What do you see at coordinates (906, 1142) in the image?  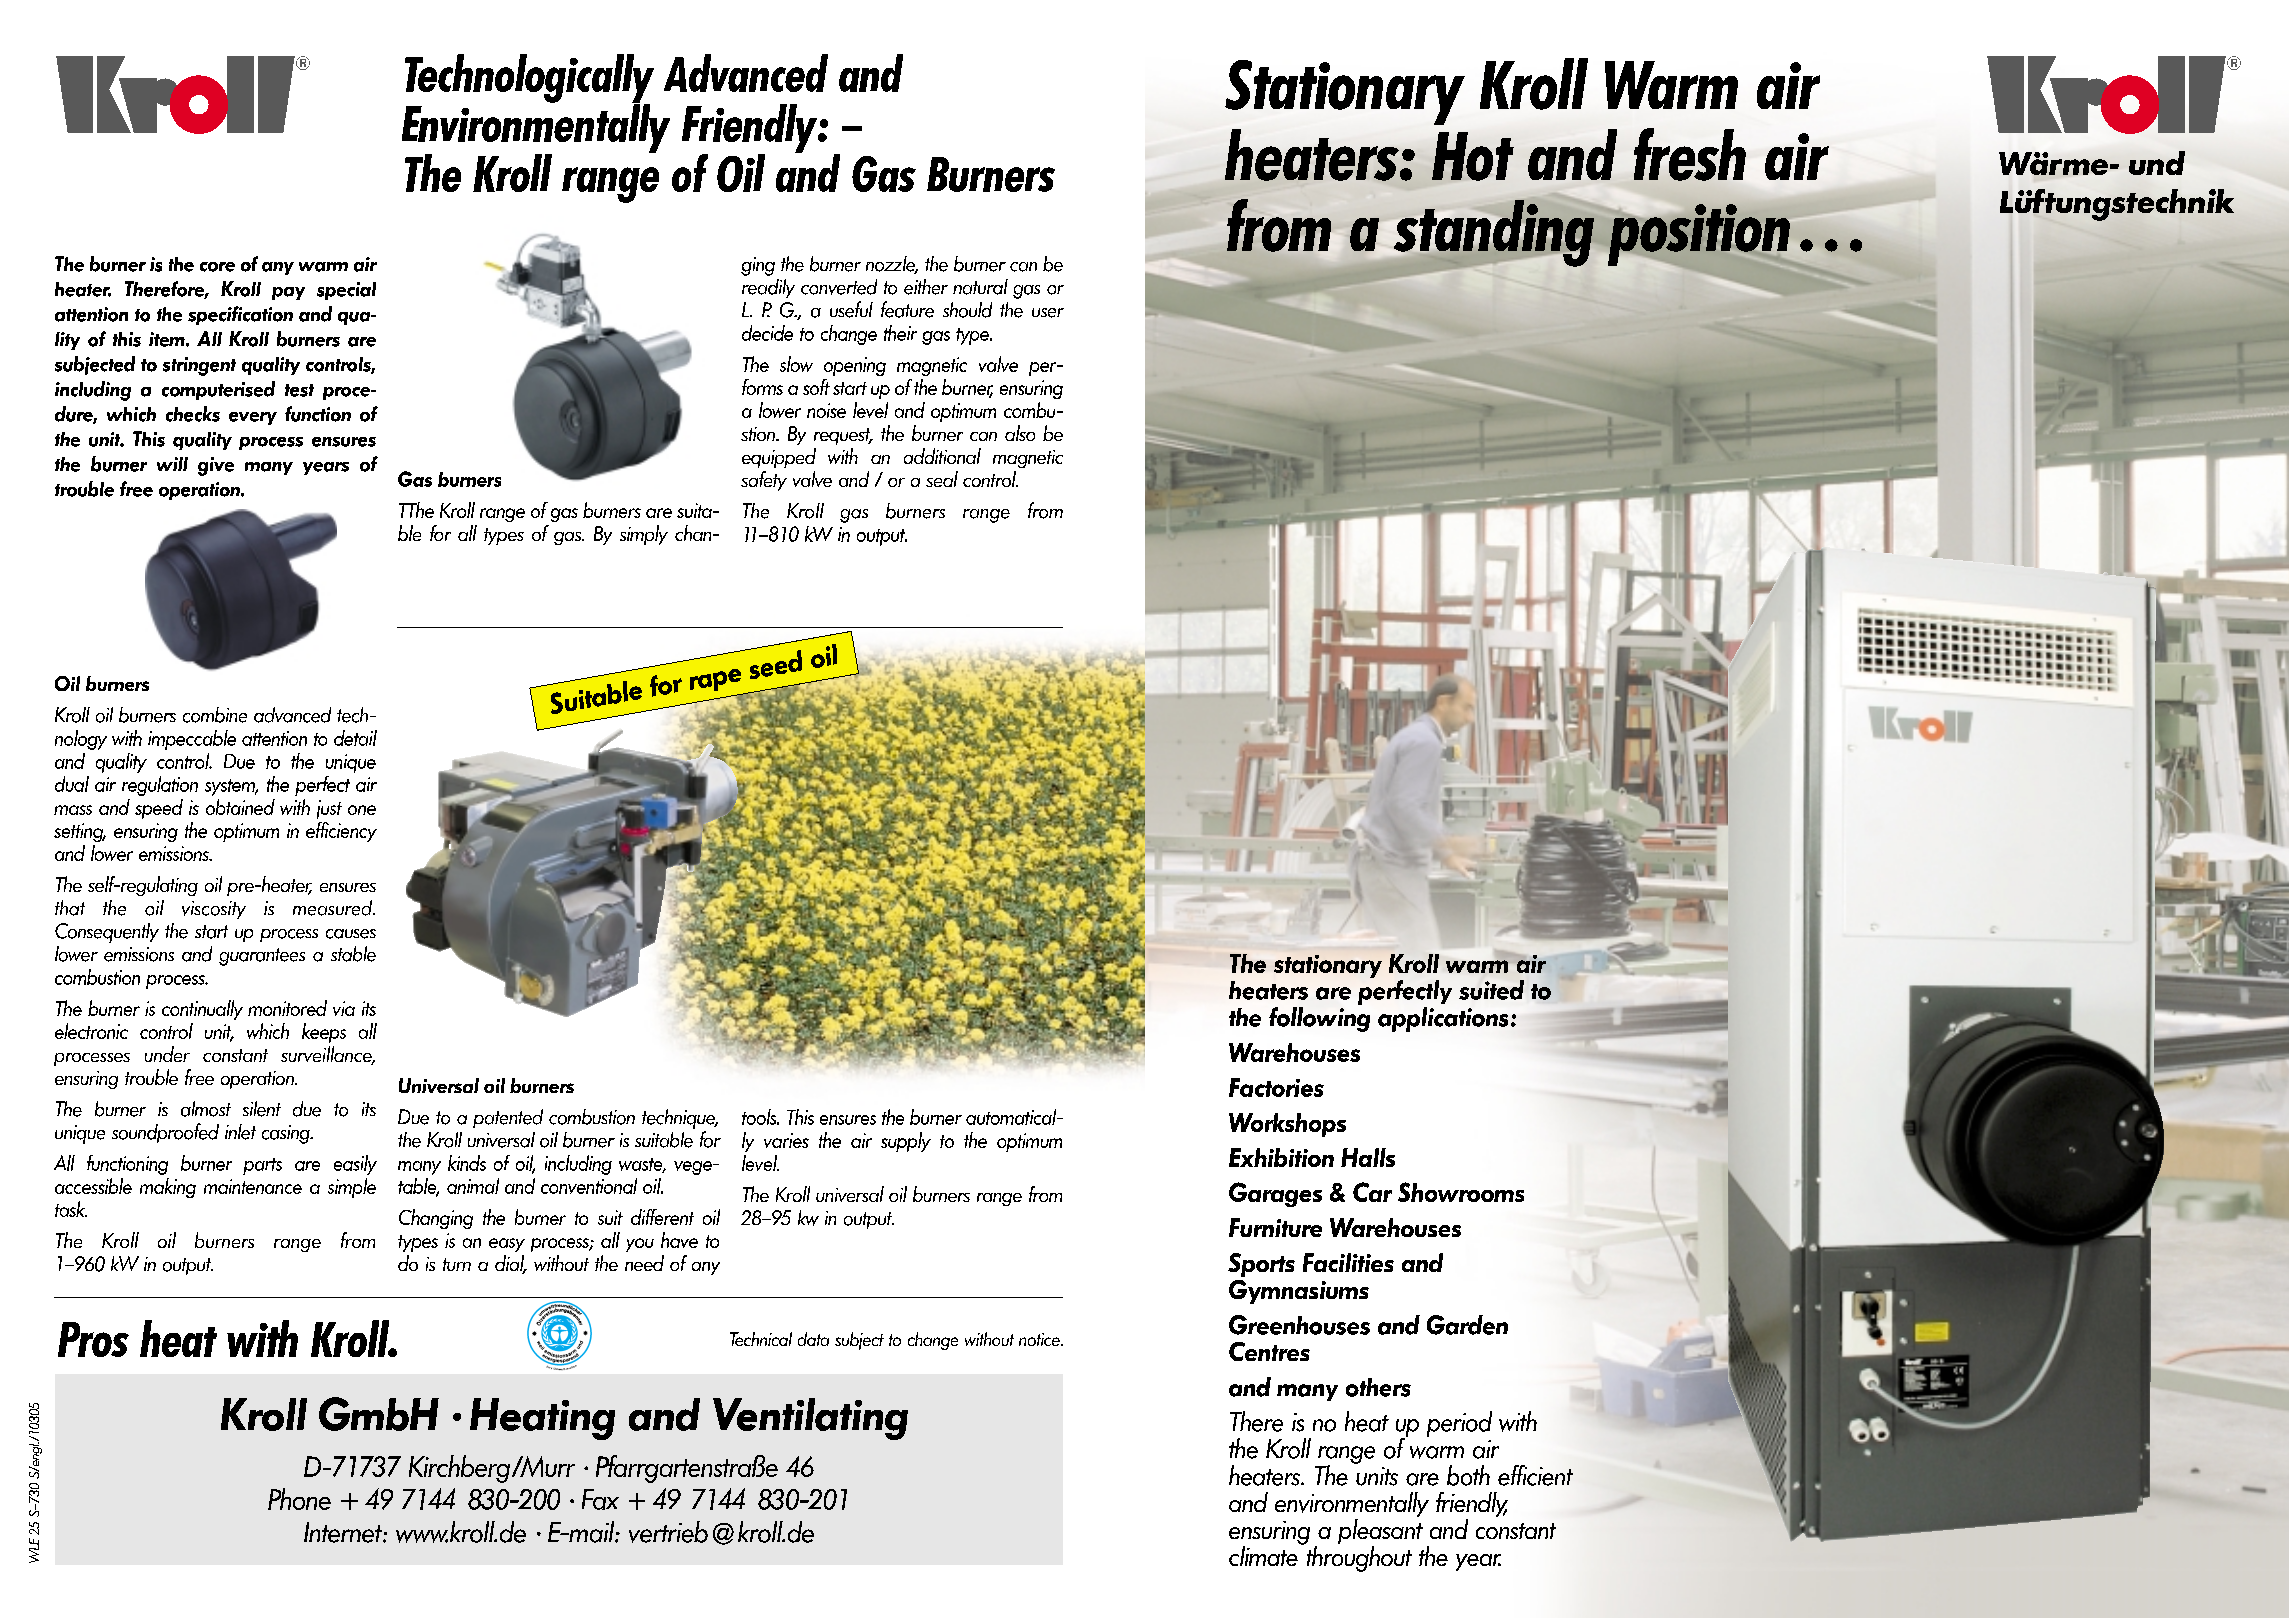 I see `supply` at bounding box center [906, 1142].
